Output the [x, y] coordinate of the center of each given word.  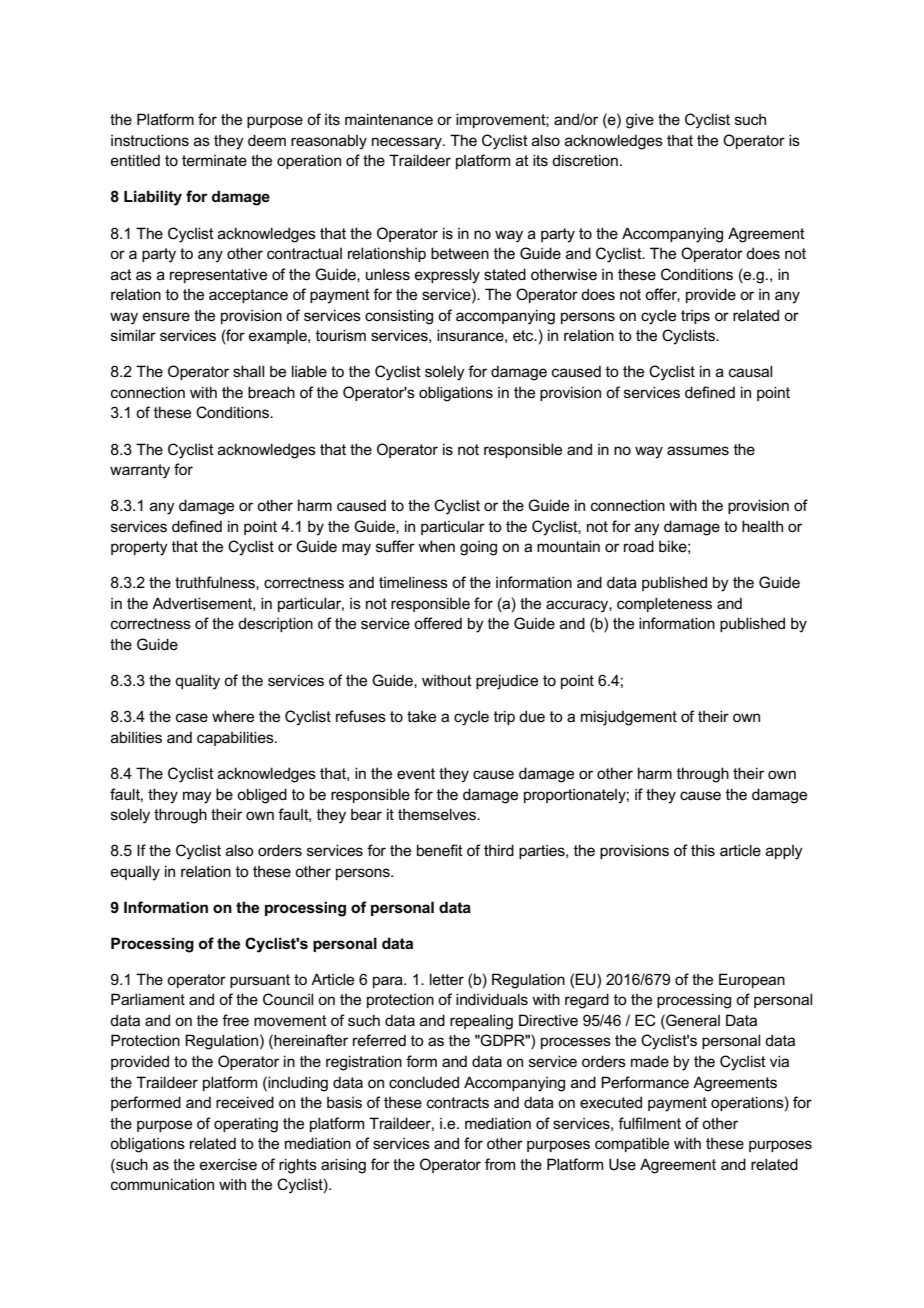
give [640, 121]
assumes [698, 450]
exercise [228, 1164]
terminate [214, 160]
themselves [438, 814]
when [436, 546]
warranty [140, 471]
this [703, 850]
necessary [408, 143]
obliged [262, 796]
